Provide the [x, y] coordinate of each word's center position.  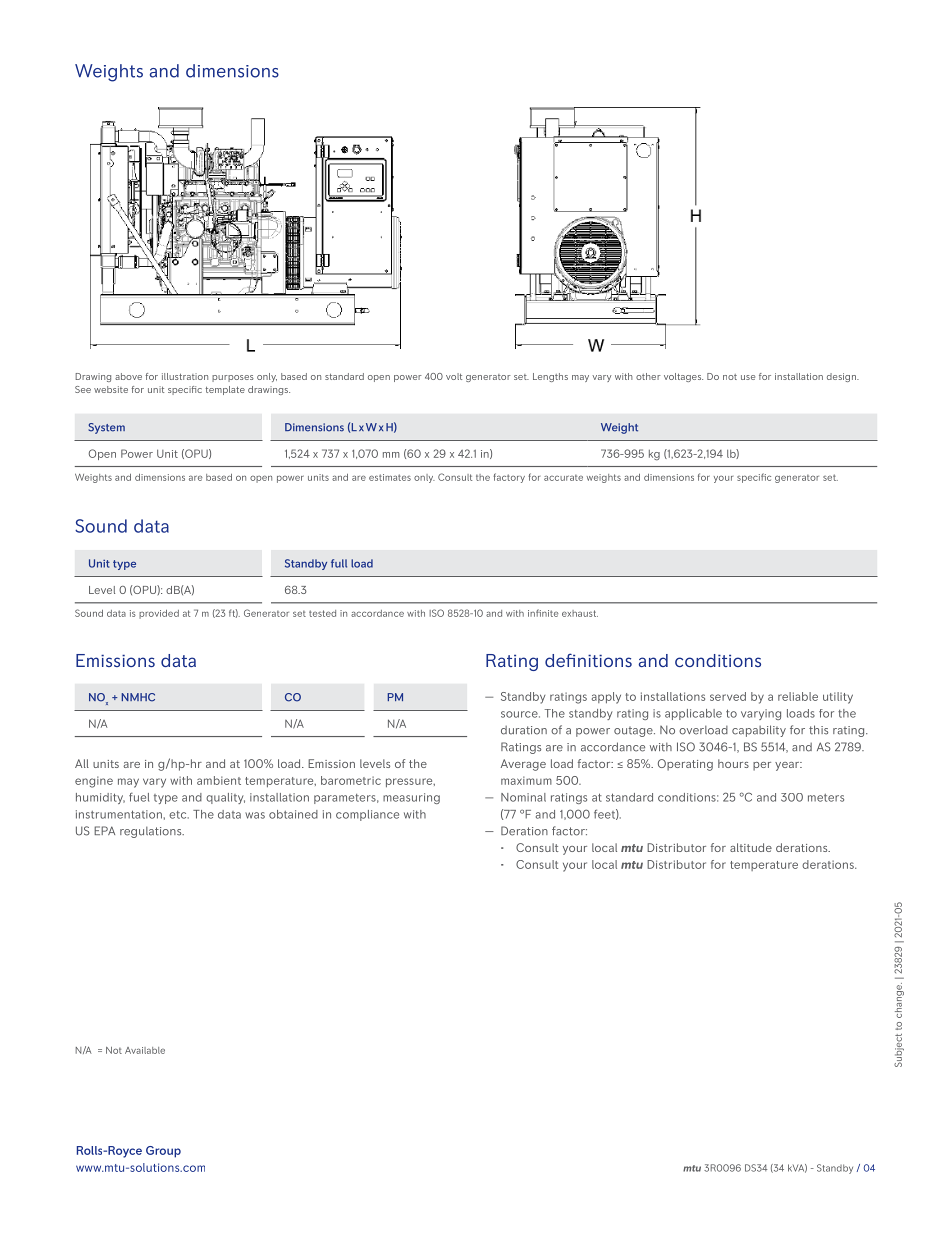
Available [145, 1050]
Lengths [550, 377]
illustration [185, 376]
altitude [751, 847]
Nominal [523, 797]
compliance [367, 815]
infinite [543, 613]
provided [159, 614]
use [748, 377]
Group [163, 1152]
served [728, 696]
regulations [152, 832]
